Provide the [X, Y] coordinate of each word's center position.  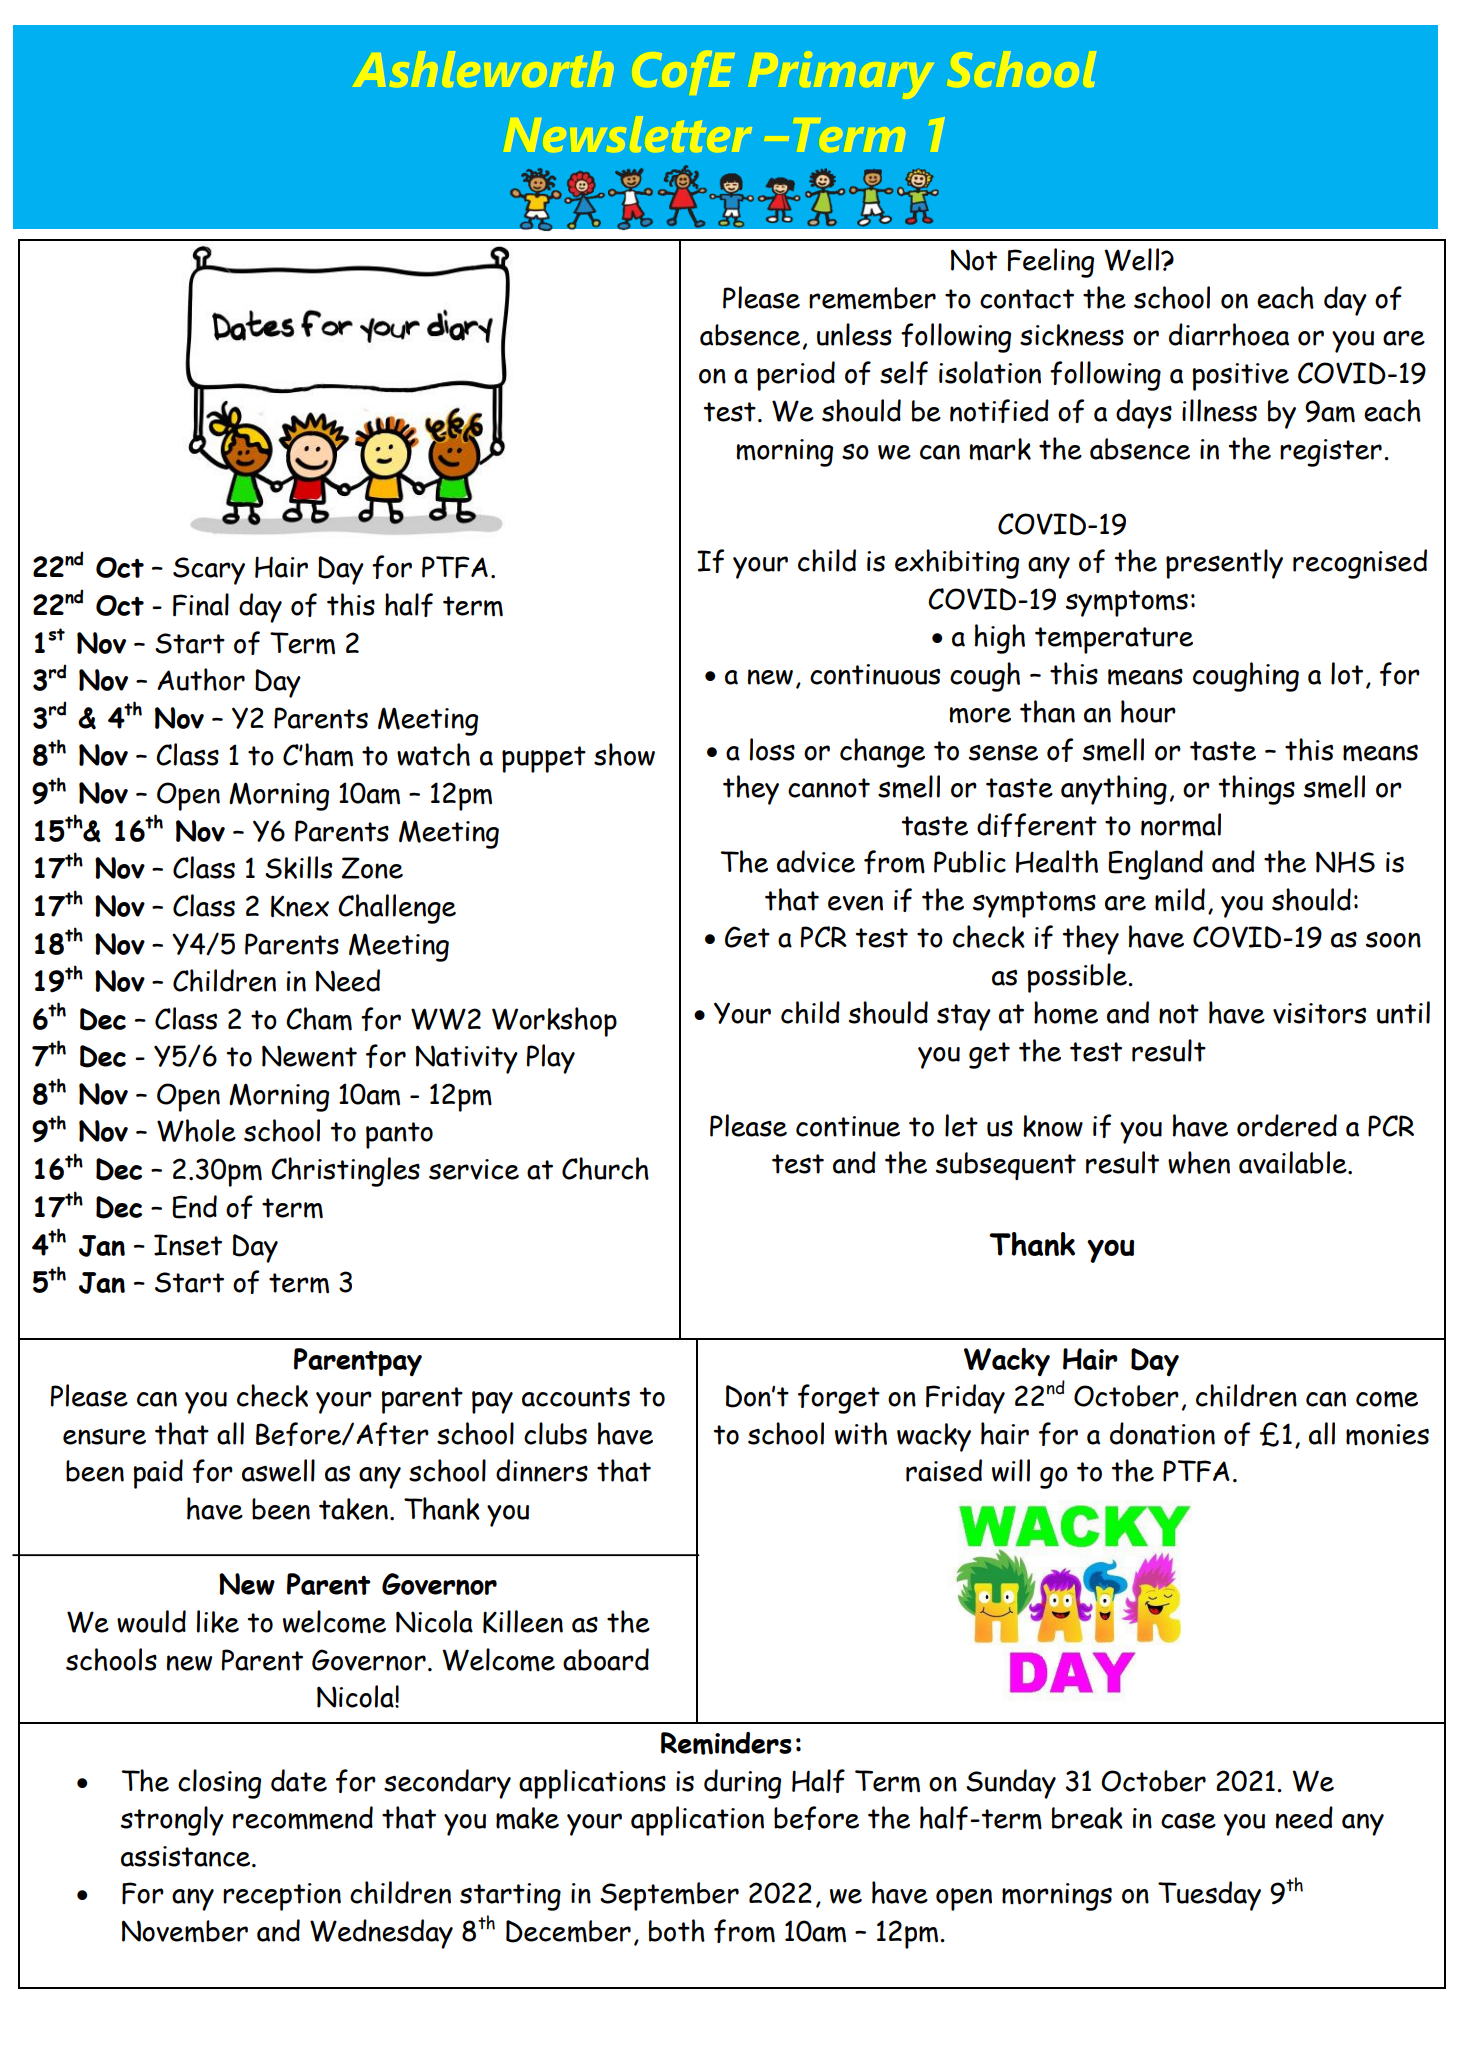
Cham [319, 1019]
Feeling [1051, 263]
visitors [1319, 1013]
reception [282, 1897]
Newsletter [631, 134]
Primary [844, 74]
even [855, 903]
